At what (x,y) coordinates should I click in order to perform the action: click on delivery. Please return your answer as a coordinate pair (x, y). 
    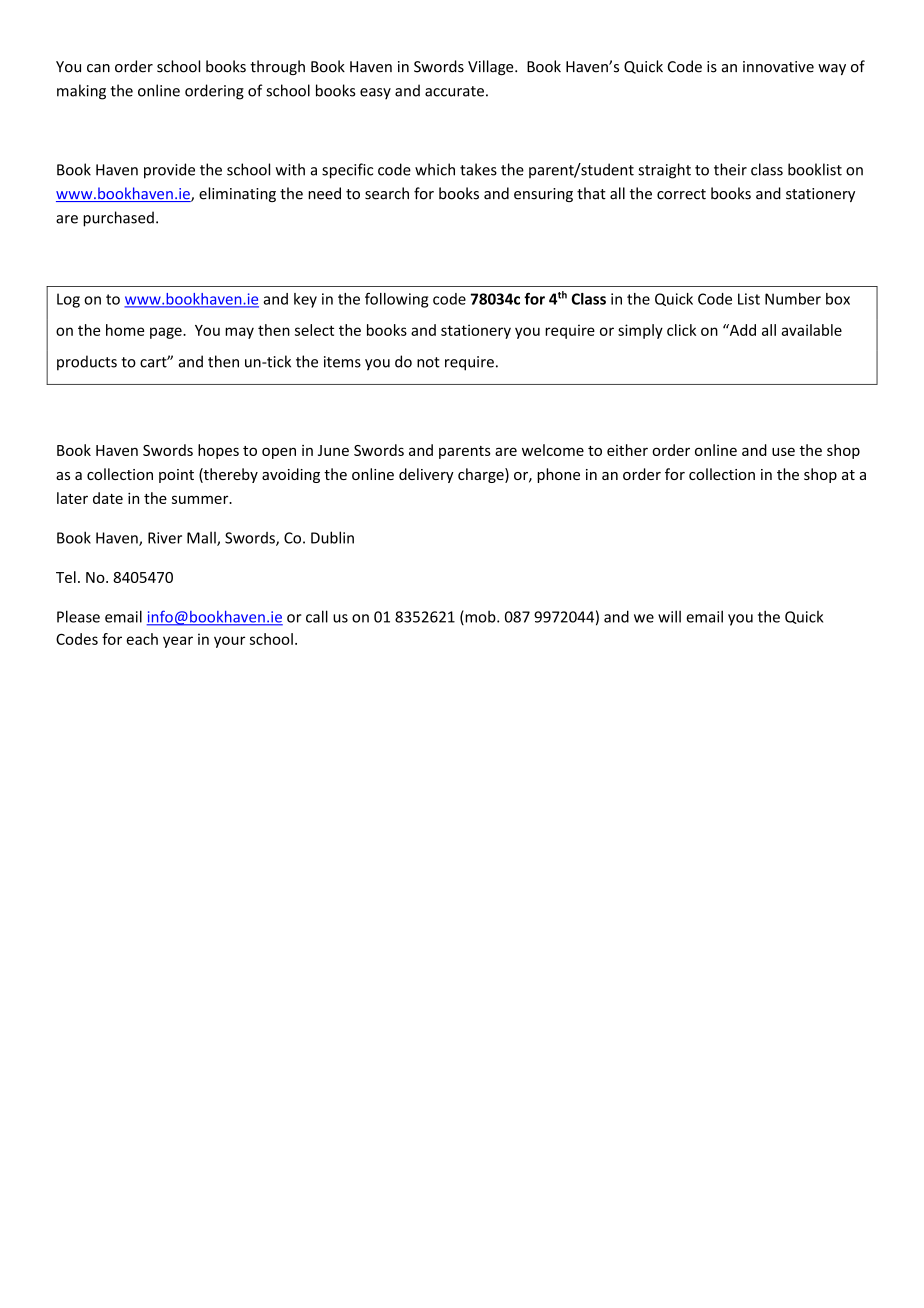
    Looking at the image, I should click on (426, 475).
